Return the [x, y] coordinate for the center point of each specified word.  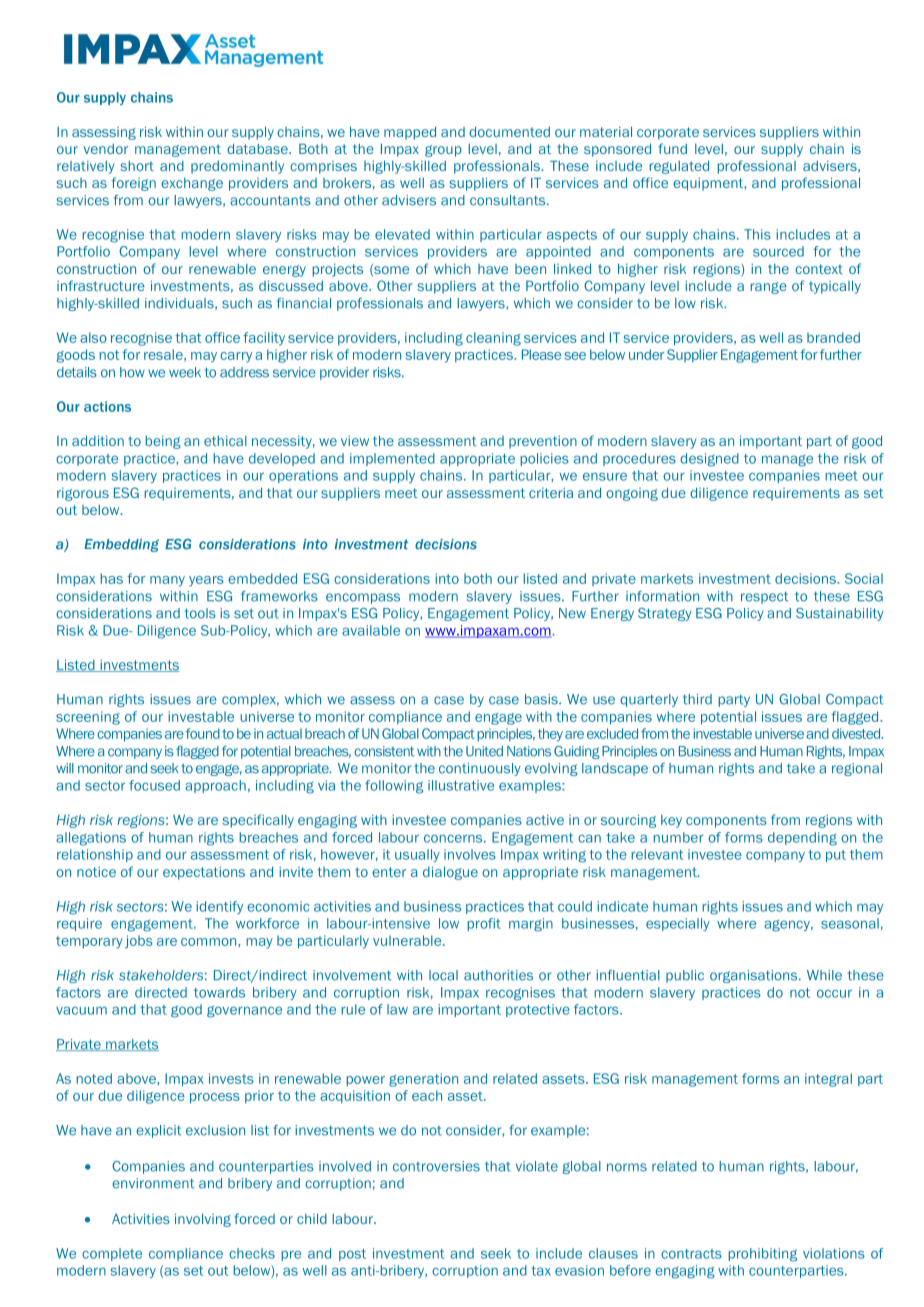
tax [541, 1271]
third [697, 699]
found [203, 733]
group [443, 151]
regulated [679, 167]
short [137, 166]
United [484, 751]
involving [203, 1220]
